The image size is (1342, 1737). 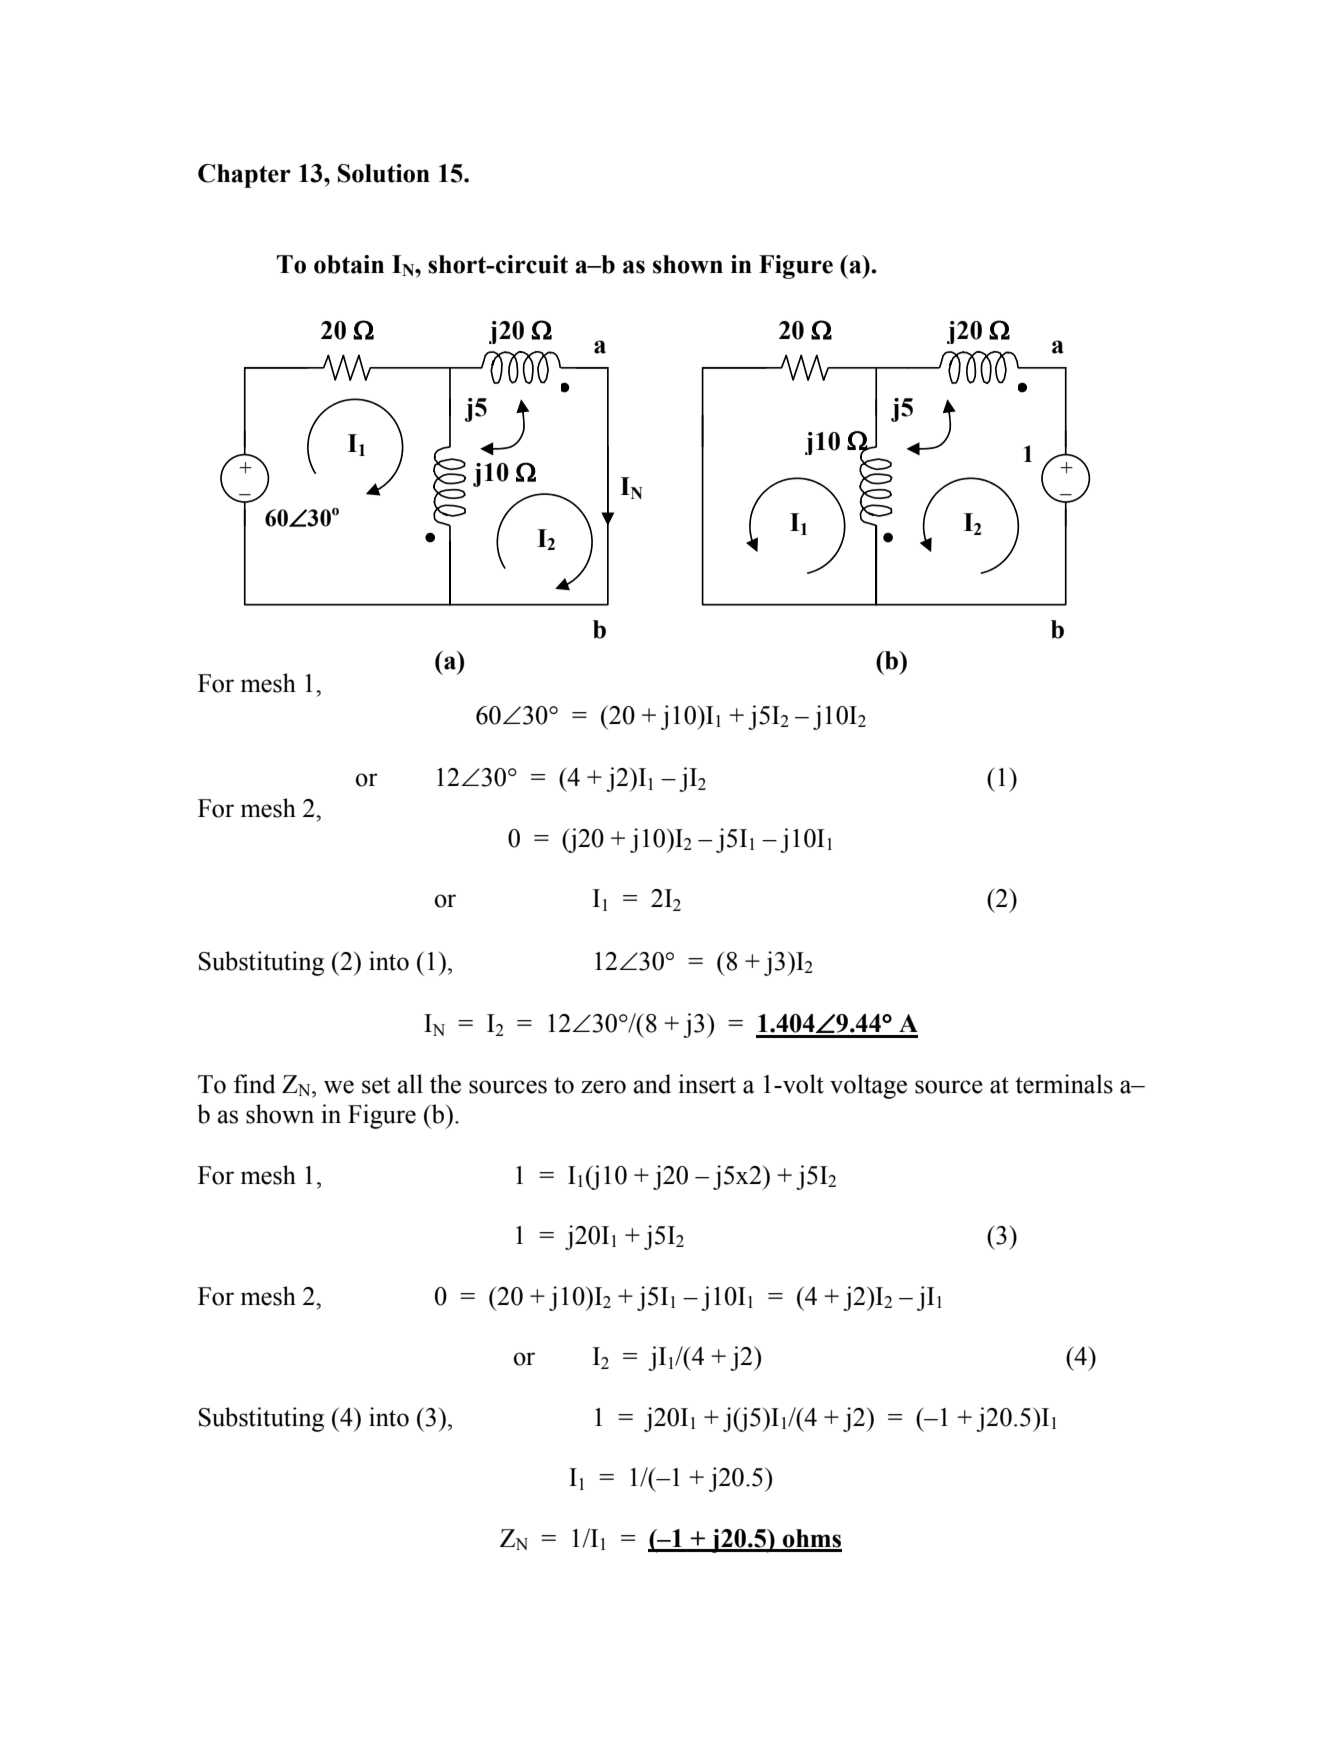 What do you see at coordinates (652, 1084) in the screenshot?
I see `and` at bounding box center [652, 1084].
